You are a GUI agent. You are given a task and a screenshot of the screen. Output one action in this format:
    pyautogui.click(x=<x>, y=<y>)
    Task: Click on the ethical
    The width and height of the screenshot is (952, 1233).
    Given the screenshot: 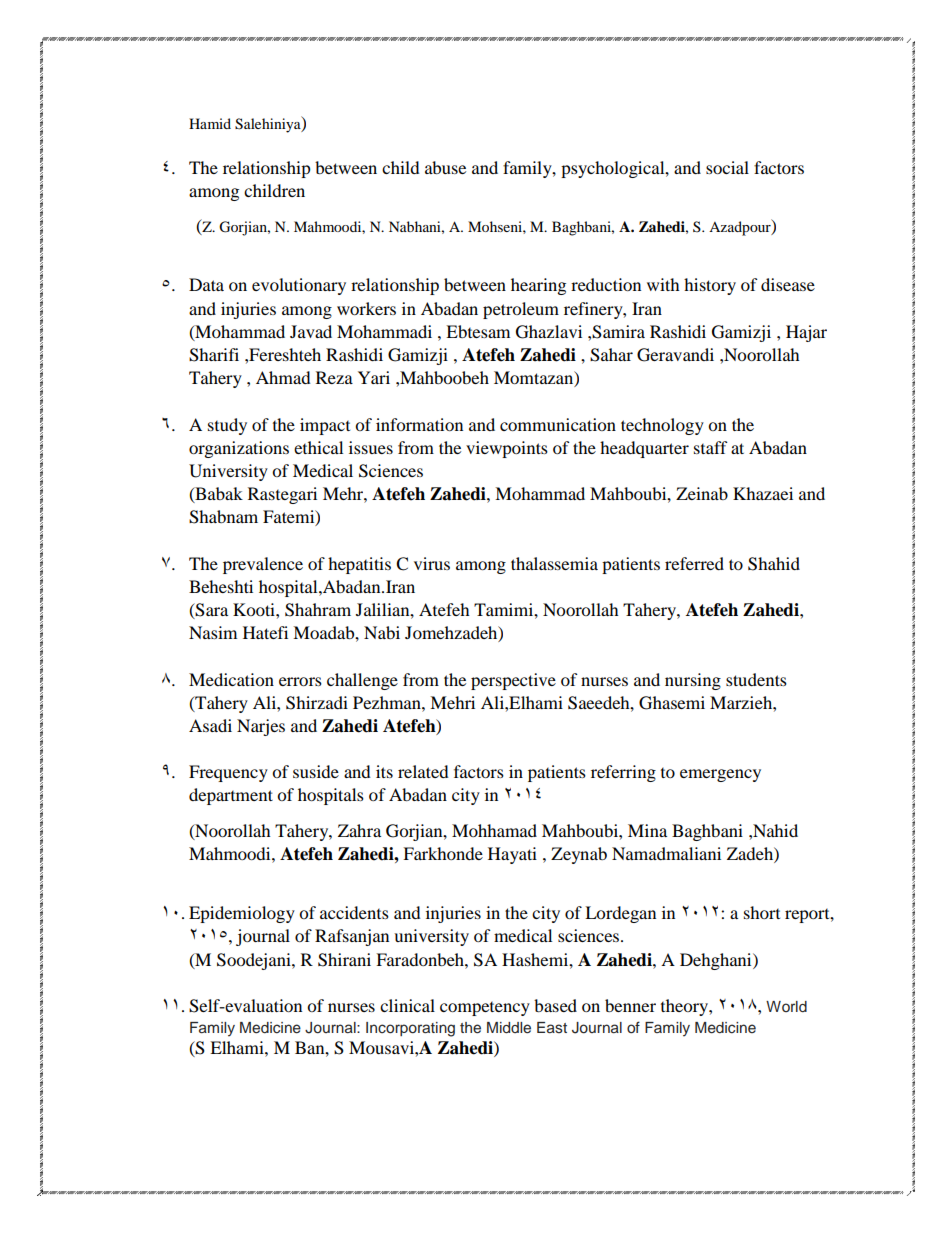 What is the action you would take?
    pyautogui.click(x=318, y=447)
